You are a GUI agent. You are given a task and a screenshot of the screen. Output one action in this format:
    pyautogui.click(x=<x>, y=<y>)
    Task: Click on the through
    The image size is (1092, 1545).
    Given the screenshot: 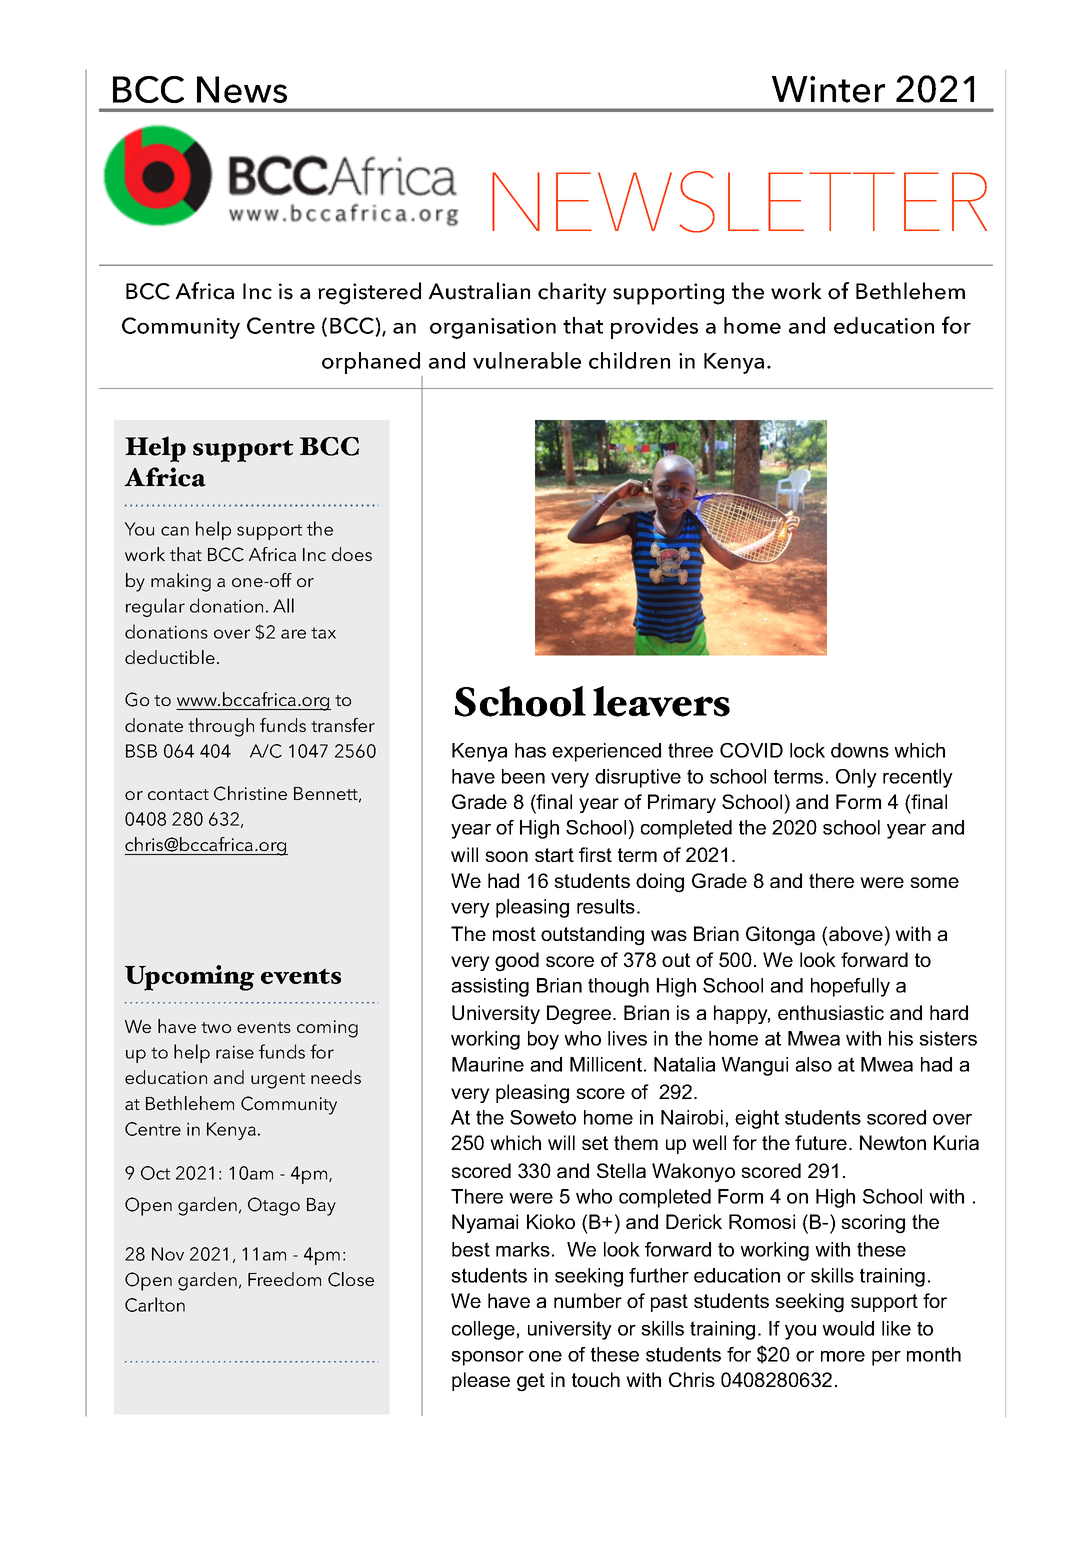 What is the action you would take?
    pyautogui.click(x=221, y=727)
